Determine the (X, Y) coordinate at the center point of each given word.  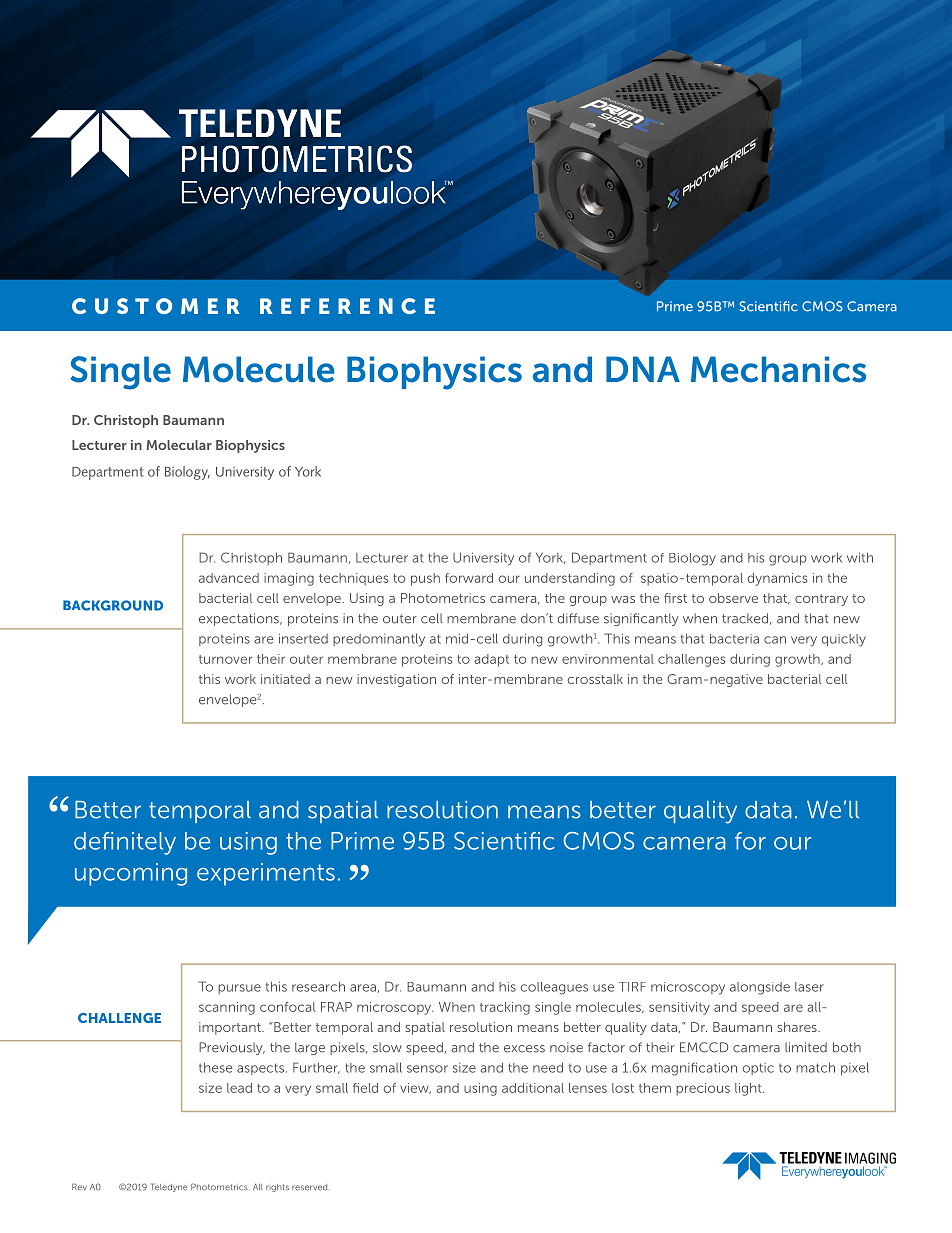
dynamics (777, 579)
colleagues (554, 988)
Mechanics (778, 369)
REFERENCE (347, 306)
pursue (239, 989)
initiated (285, 679)
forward (469, 578)
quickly (844, 640)
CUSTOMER (156, 306)
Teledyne (169, 1187)
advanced (229, 578)
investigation (396, 680)
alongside (760, 988)
